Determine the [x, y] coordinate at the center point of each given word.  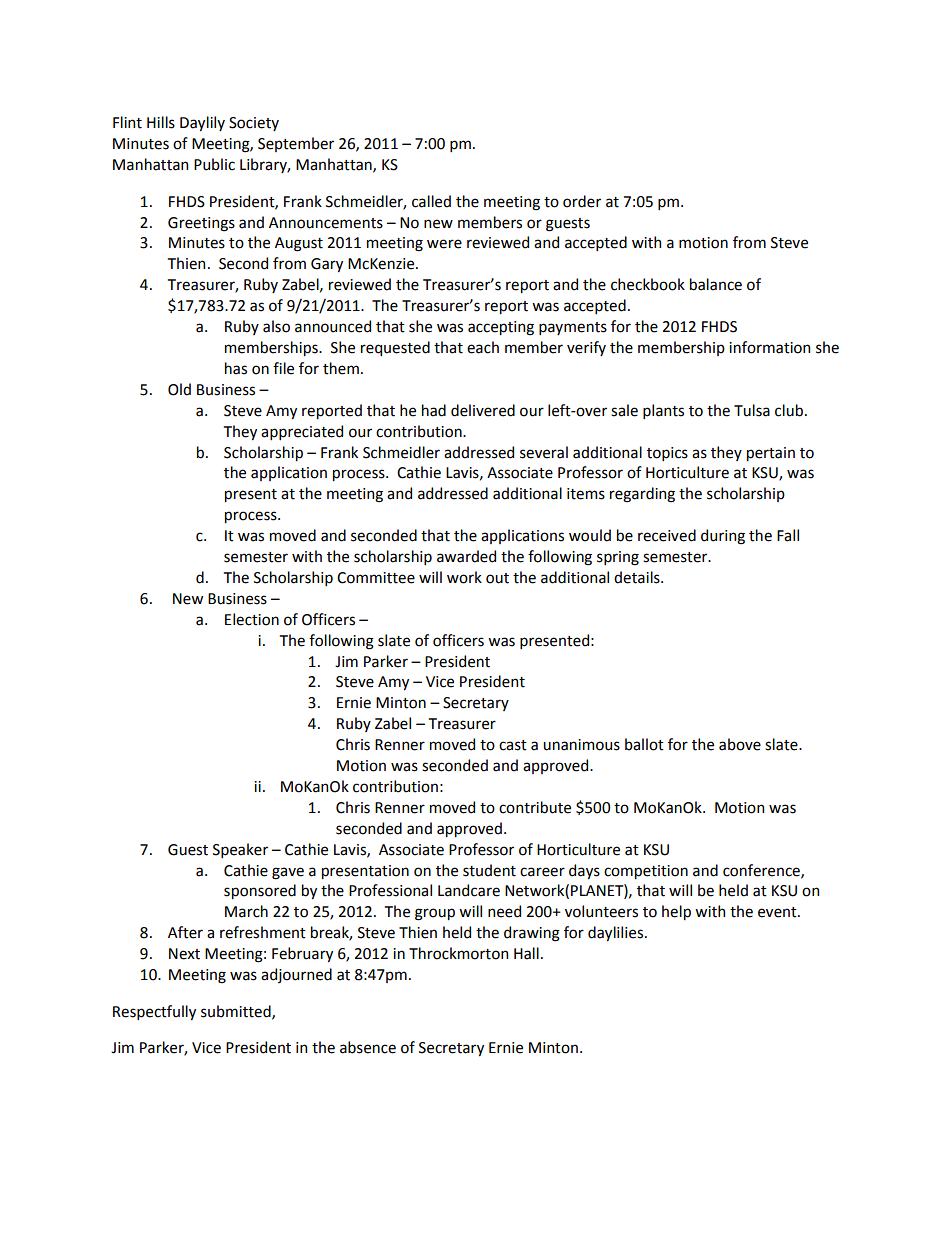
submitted [237, 1012]
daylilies [615, 933]
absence [368, 1047]
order [582, 201]
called [431, 201]
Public [214, 164]
